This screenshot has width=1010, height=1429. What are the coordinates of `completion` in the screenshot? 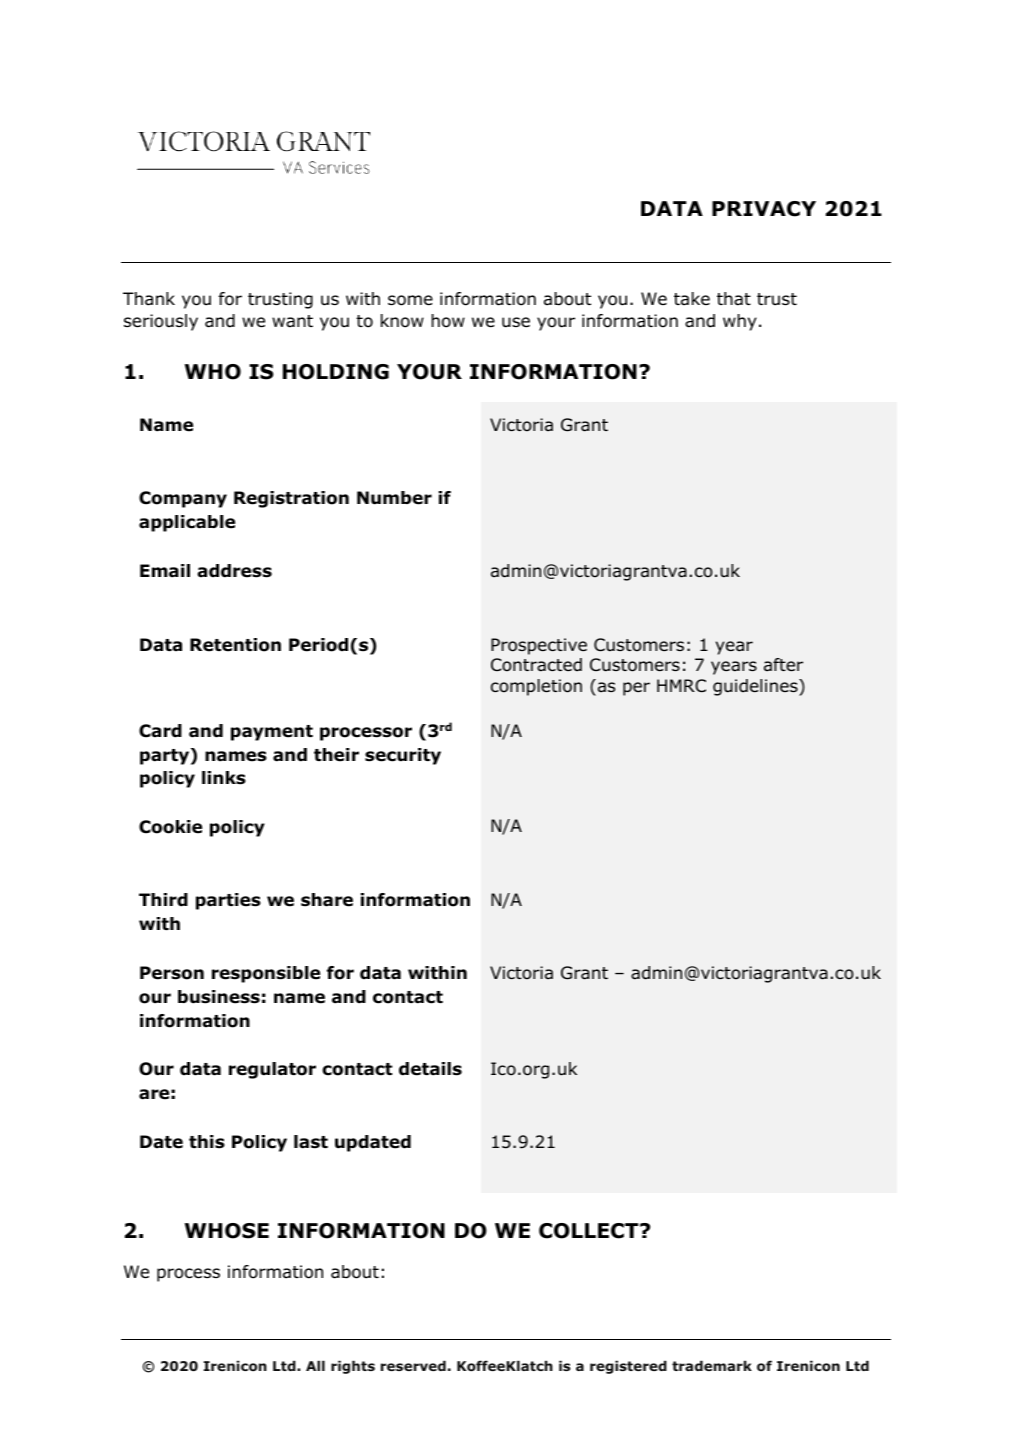 It's located at (536, 687).
